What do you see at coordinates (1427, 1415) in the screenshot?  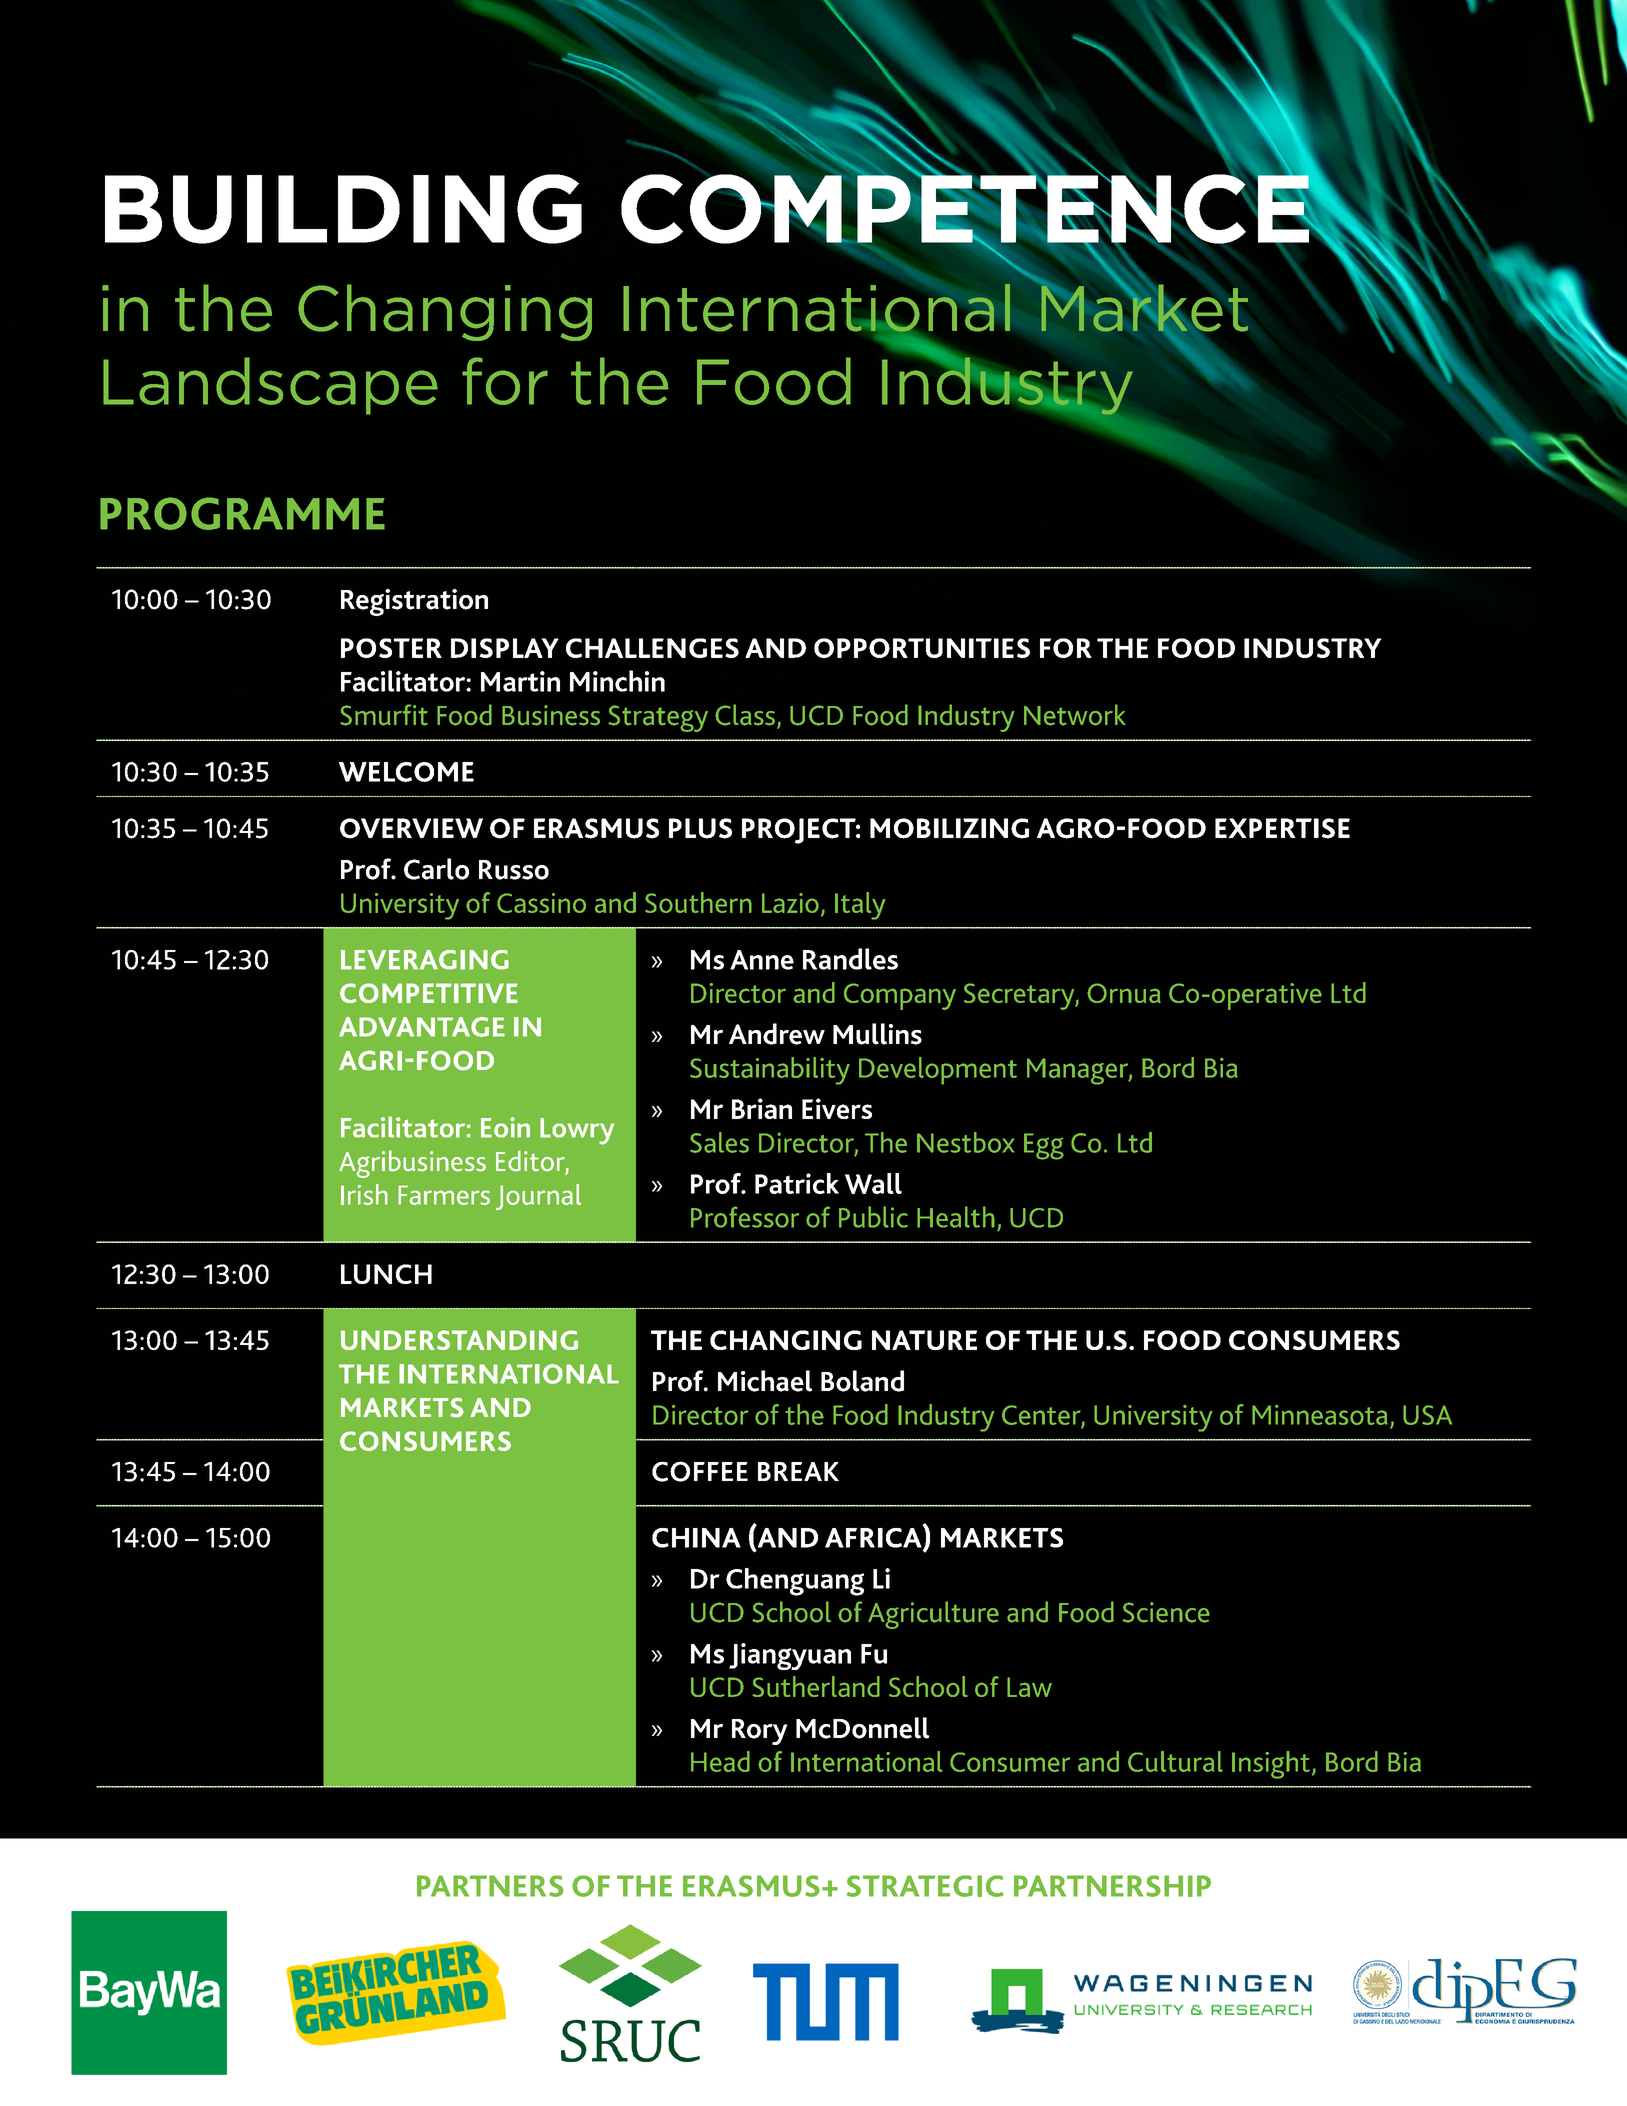 I see `USA` at bounding box center [1427, 1415].
